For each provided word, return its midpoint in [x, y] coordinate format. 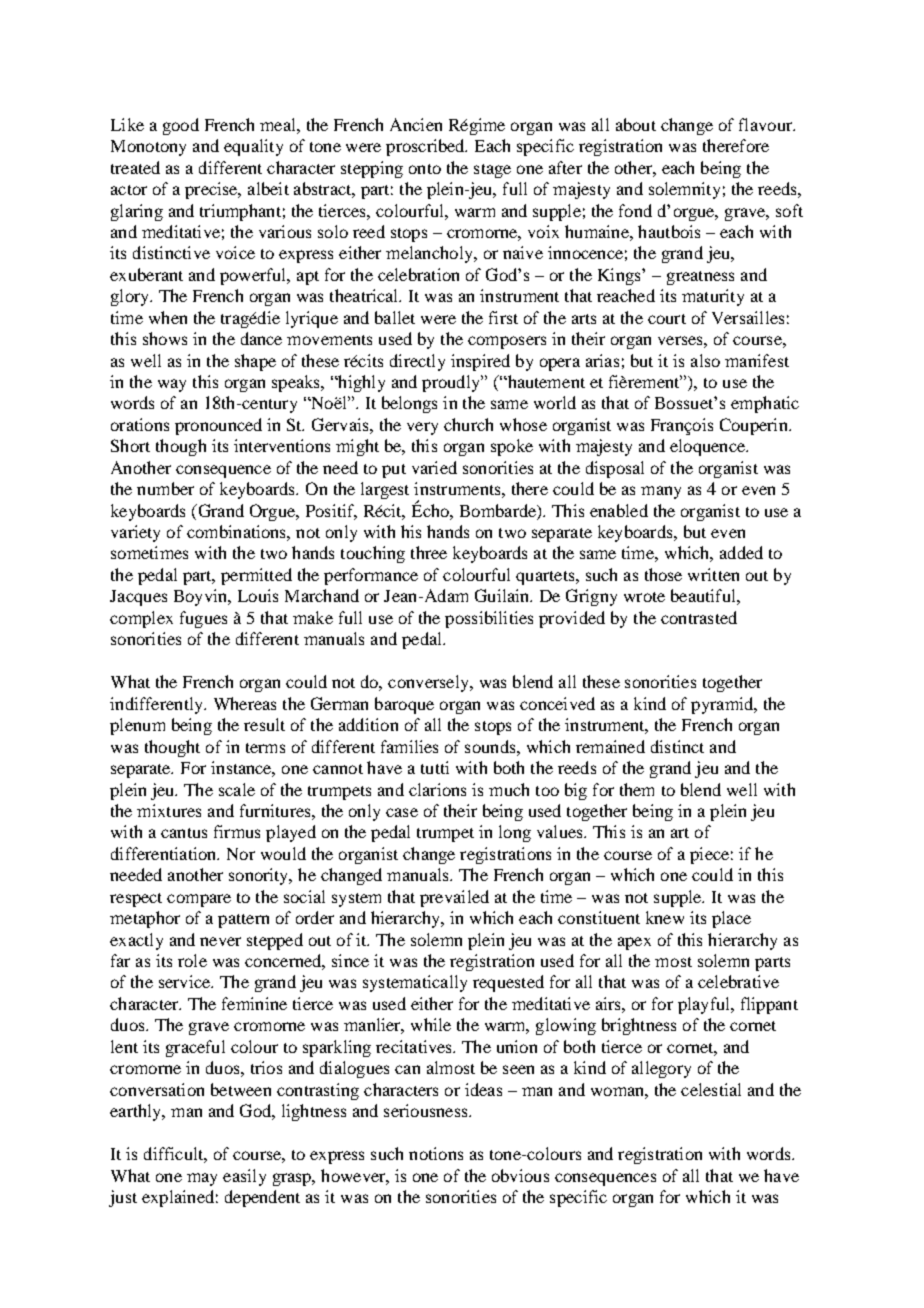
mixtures [169, 810]
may [202, 1179]
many [661, 492]
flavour [767, 124]
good [181, 126]
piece [709, 855]
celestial [711, 1089]
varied [434, 467]
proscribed [426, 147]
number [165, 488]
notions [436, 1153]
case [402, 812]
